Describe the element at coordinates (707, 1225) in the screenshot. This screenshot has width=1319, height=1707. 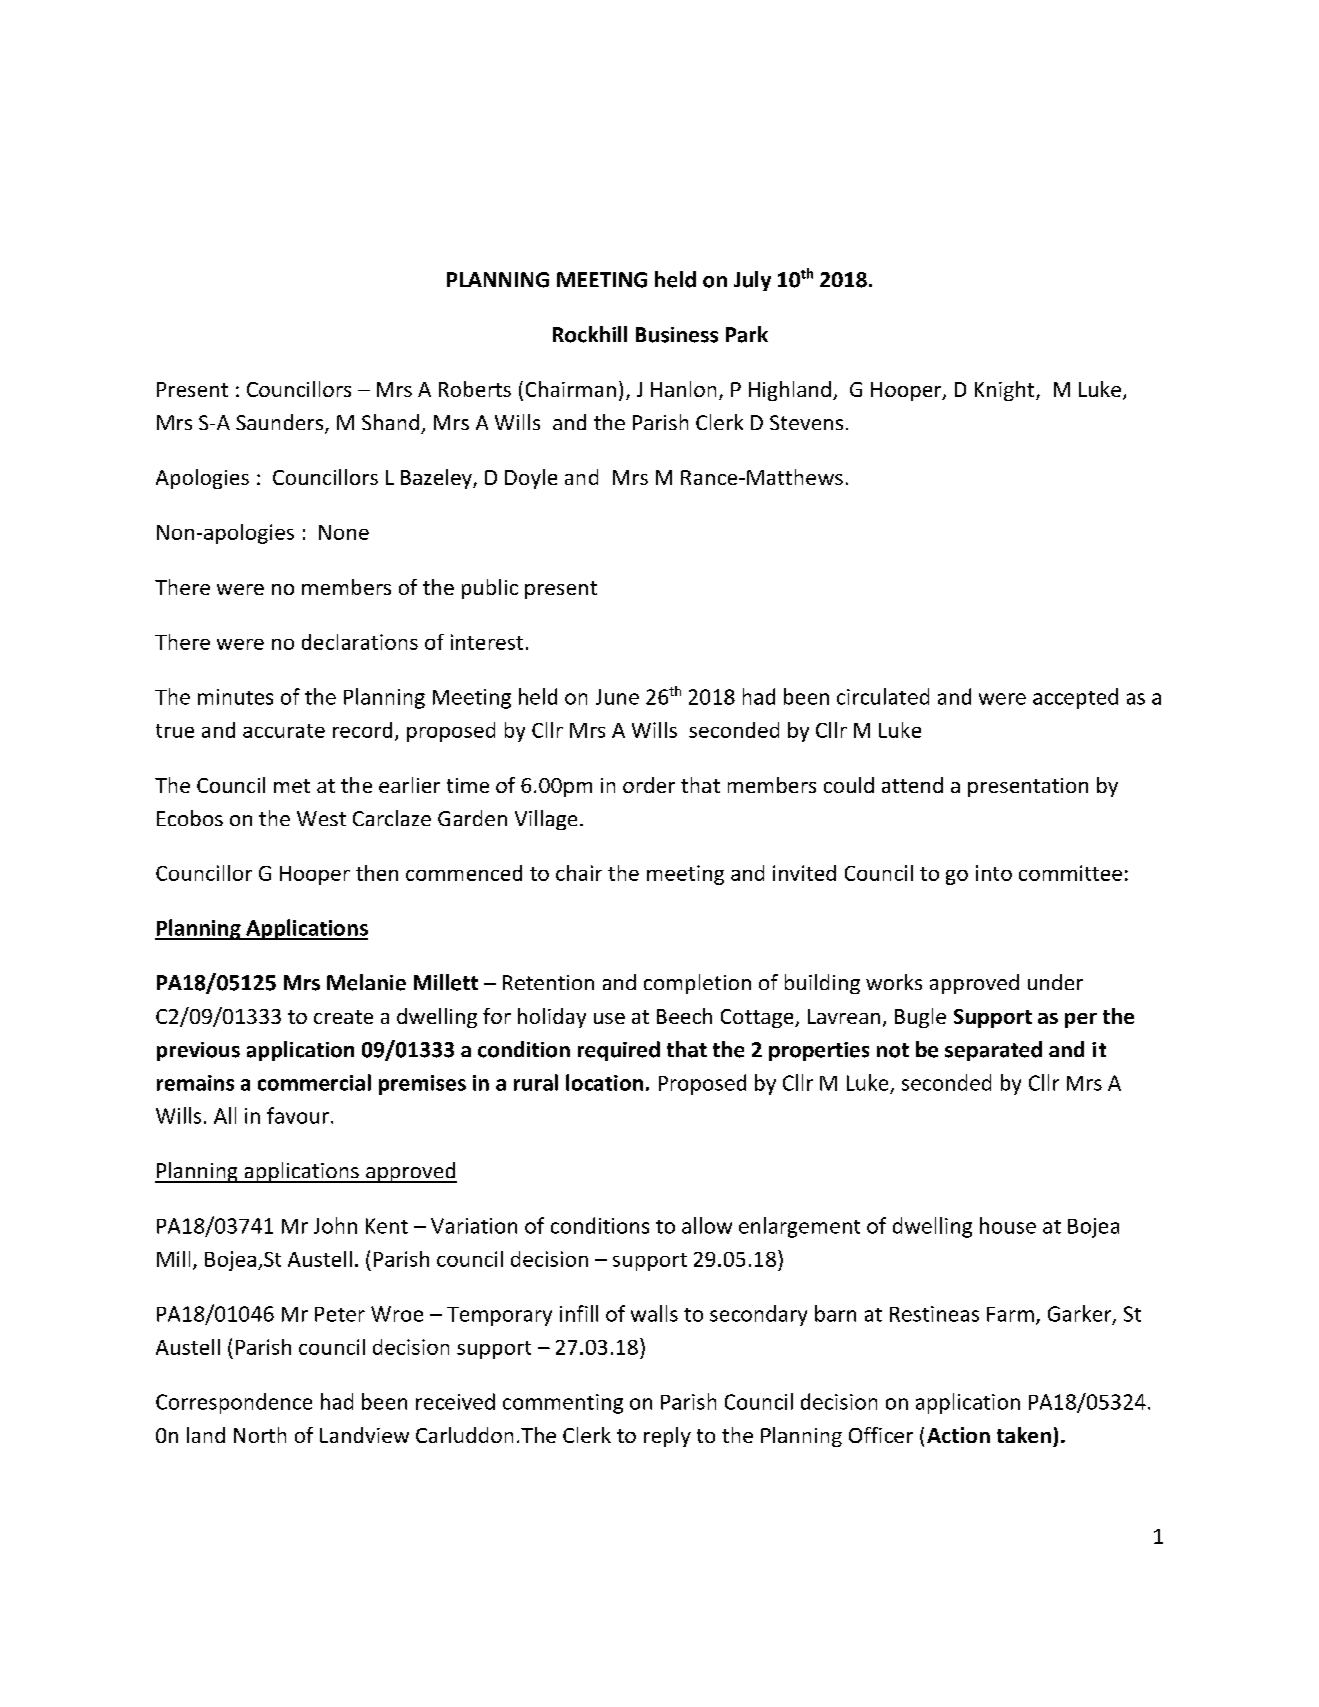
I see `allow` at that location.
